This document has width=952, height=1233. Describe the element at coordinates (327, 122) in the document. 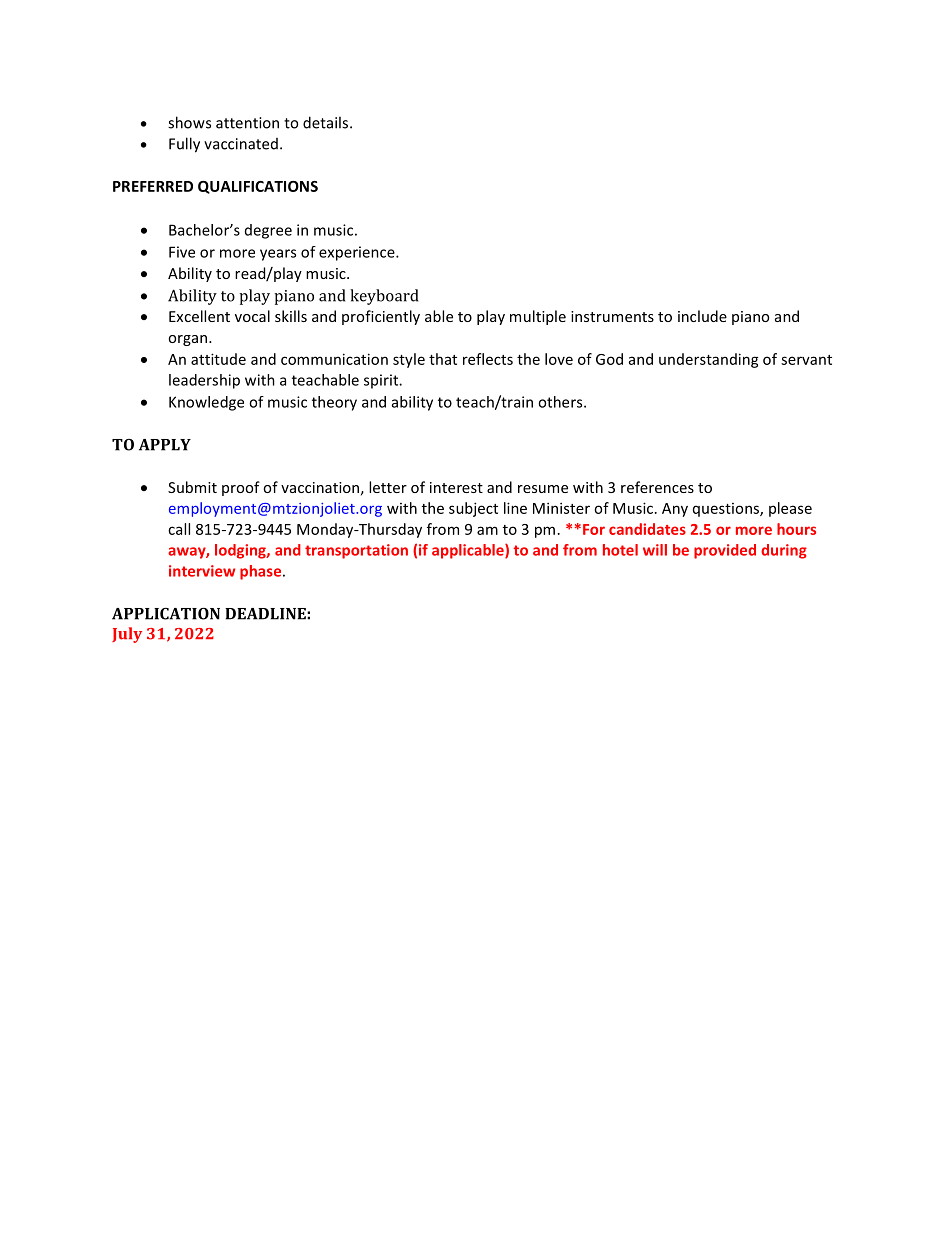

I see `details` at that location.
